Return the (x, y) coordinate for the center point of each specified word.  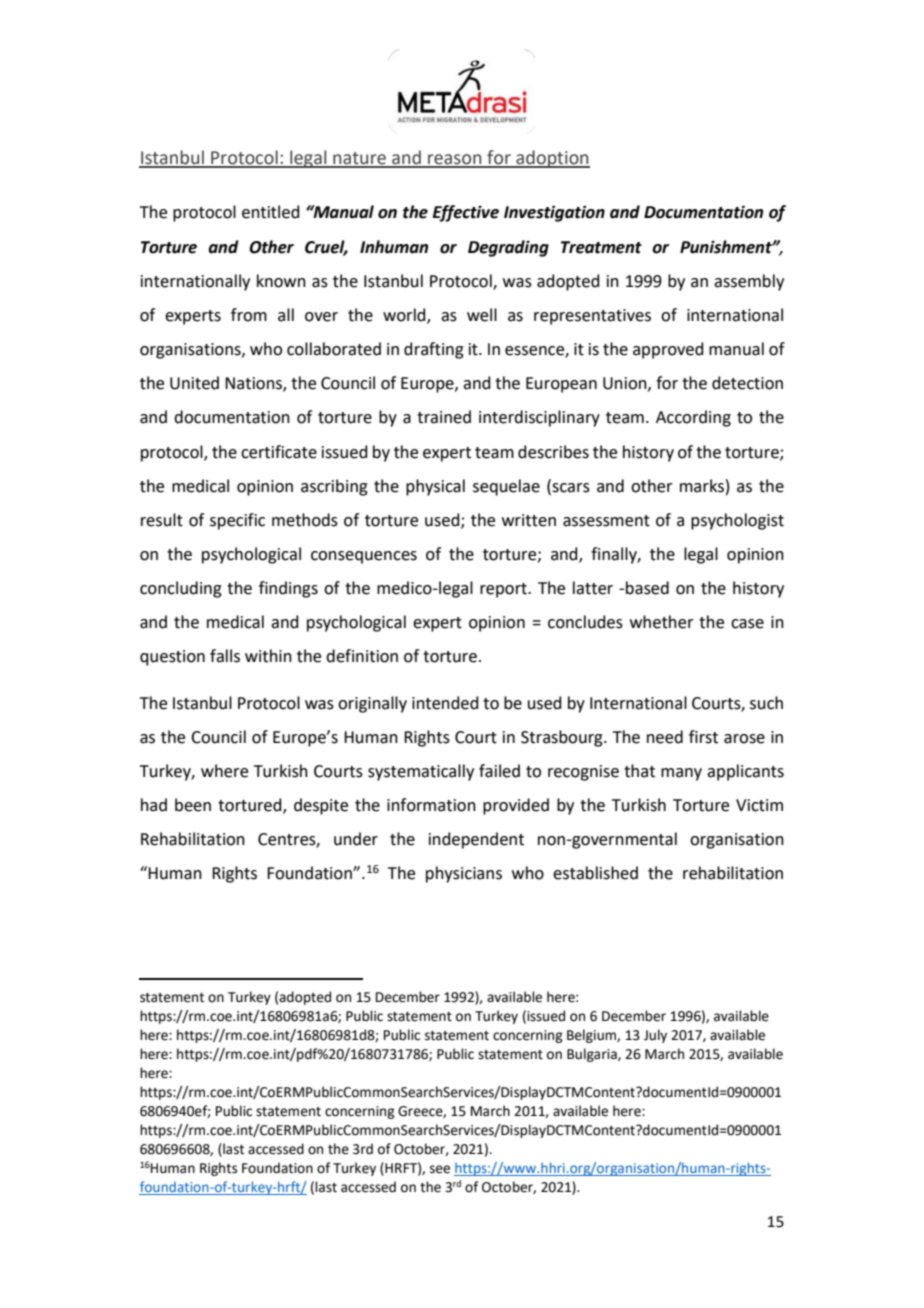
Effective (466, 213)
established (595, 873)
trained (444, 417)
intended (445, 703)
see (440, 1169)
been (193, 805)
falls (225, 656)
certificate (279, 452)
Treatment (601, 247)
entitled (271, 212)
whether (662, 622)
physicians (464, 874)
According (693, 418)
